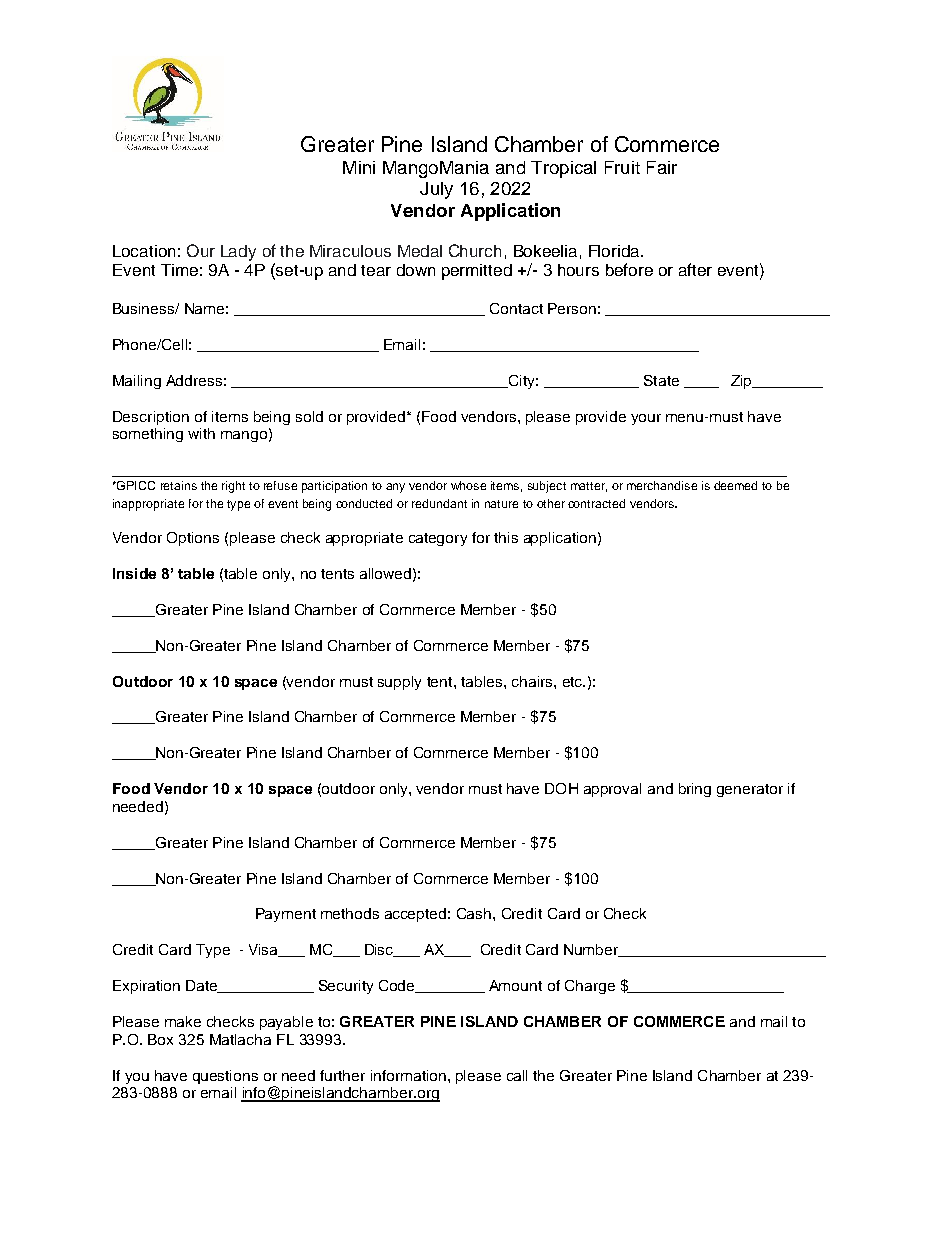 The image size is (952, 1233). What do you see at coordinates (574, 682) in the screenshot?
I see `etc` at bounding box center [574, 682].
